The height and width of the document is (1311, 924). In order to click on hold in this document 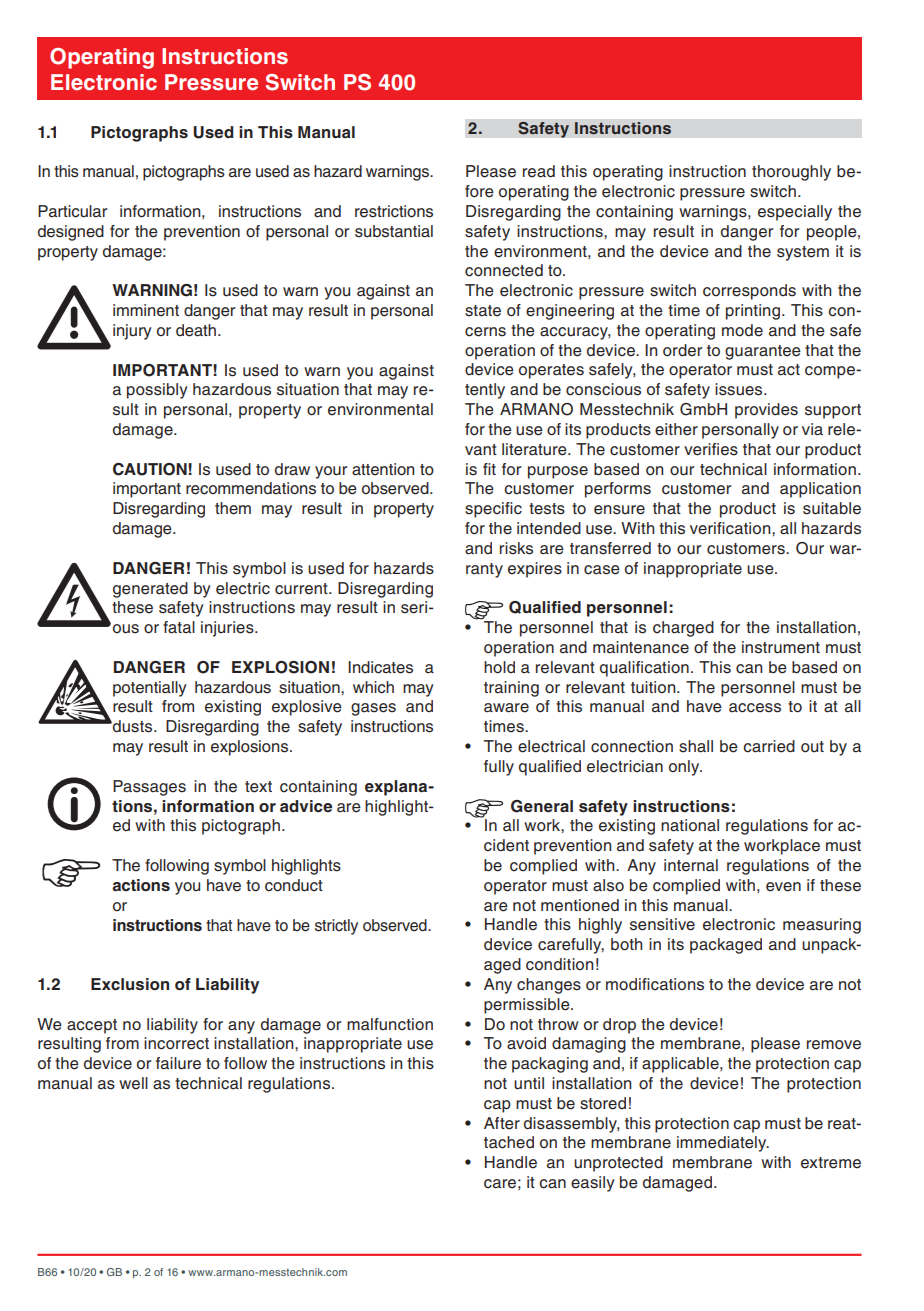, I will do `click(499, 667)`.
